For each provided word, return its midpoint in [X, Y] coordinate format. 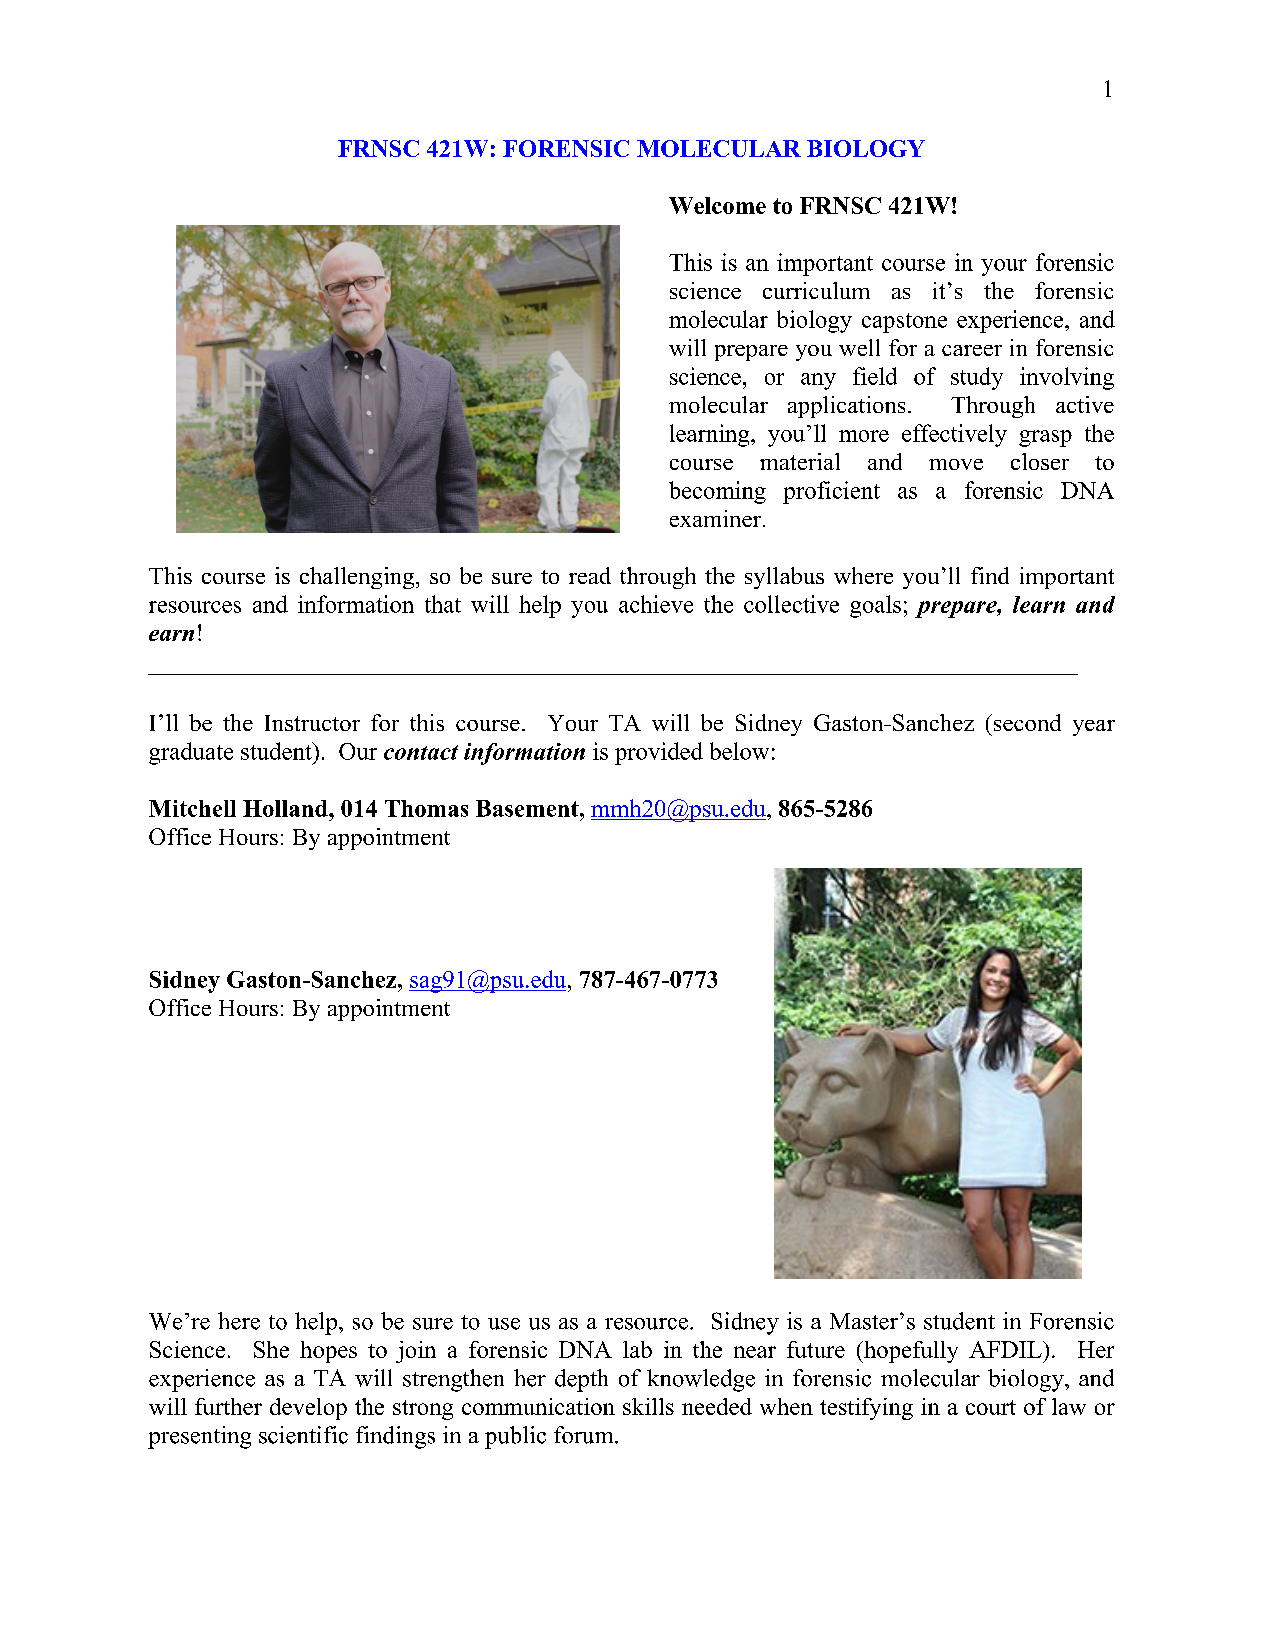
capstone [904, 323]
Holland [286, 808]
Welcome [717, 205]
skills [648, 1406]
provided [659, 753]
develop [308, 1409]
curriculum [816, 290]
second [1027, 722]
